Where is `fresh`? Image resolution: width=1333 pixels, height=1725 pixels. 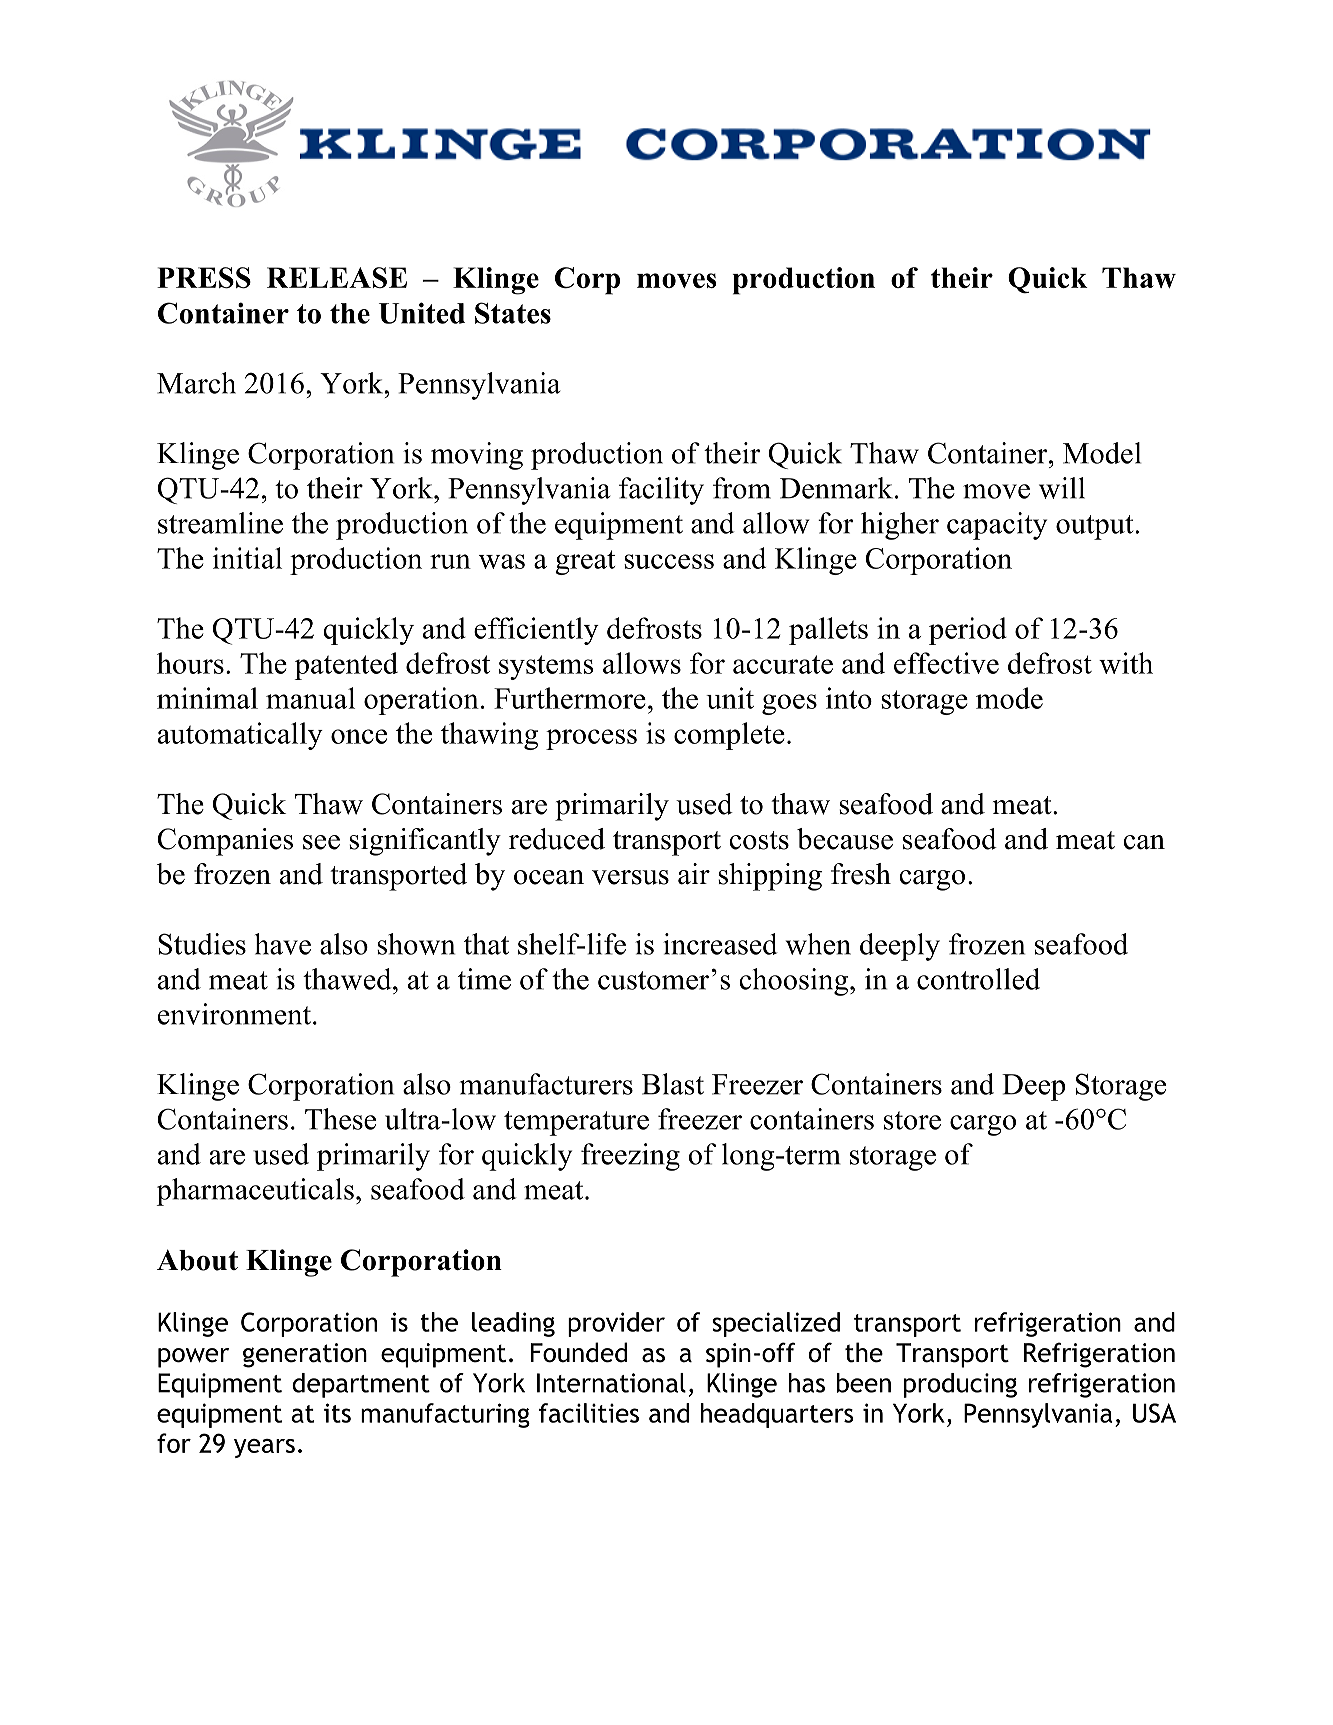 fresh is located at coordinates (861, 874).
